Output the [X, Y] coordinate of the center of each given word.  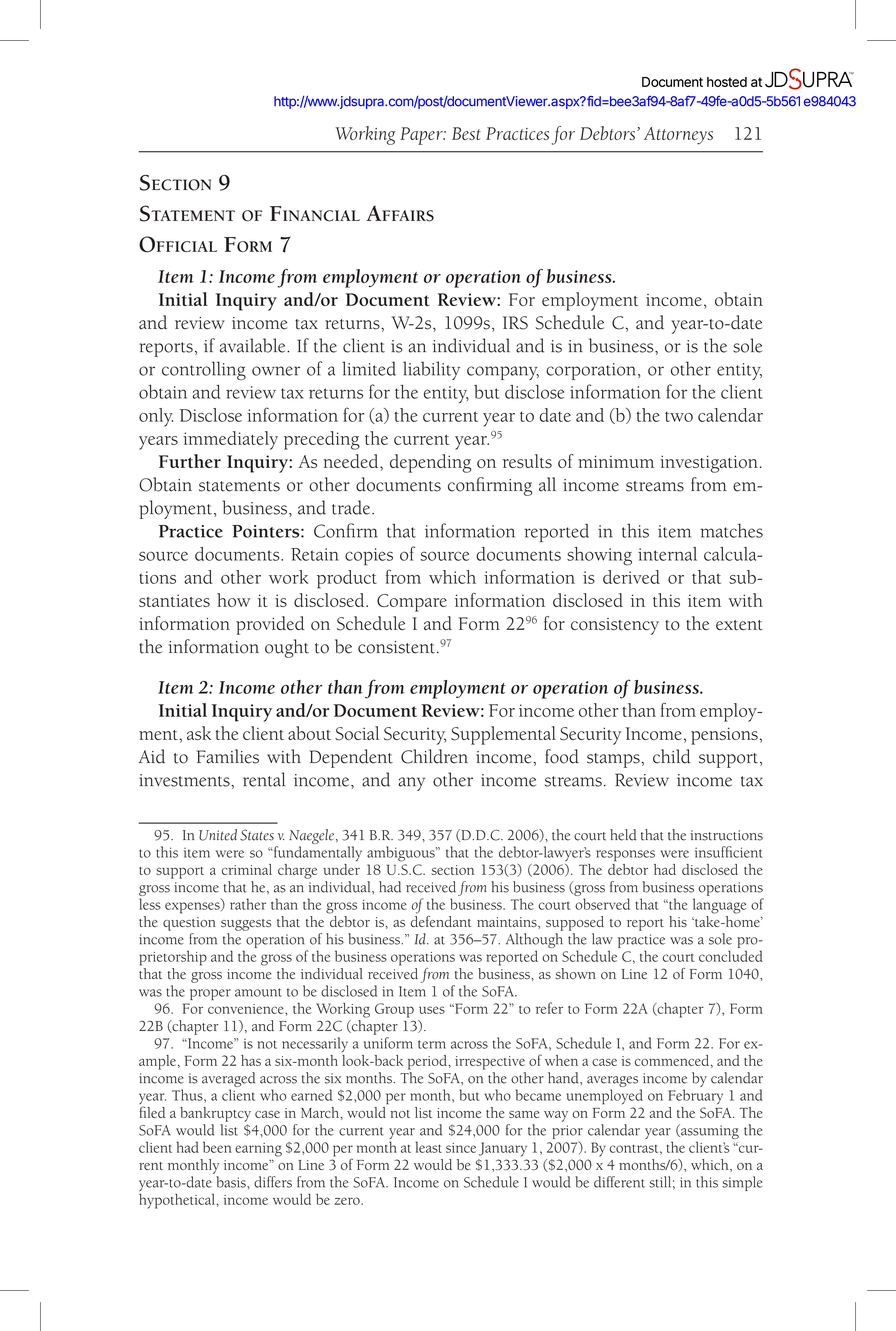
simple [742, 1183]
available [254, 345]
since [461, 1148]
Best [466, 133]
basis [232, 1182]
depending [430, 463]
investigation [709, 464]
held [623, 835]
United [218, 835]
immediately [230, 440]
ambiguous [402, 854]
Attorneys [678, 136]
